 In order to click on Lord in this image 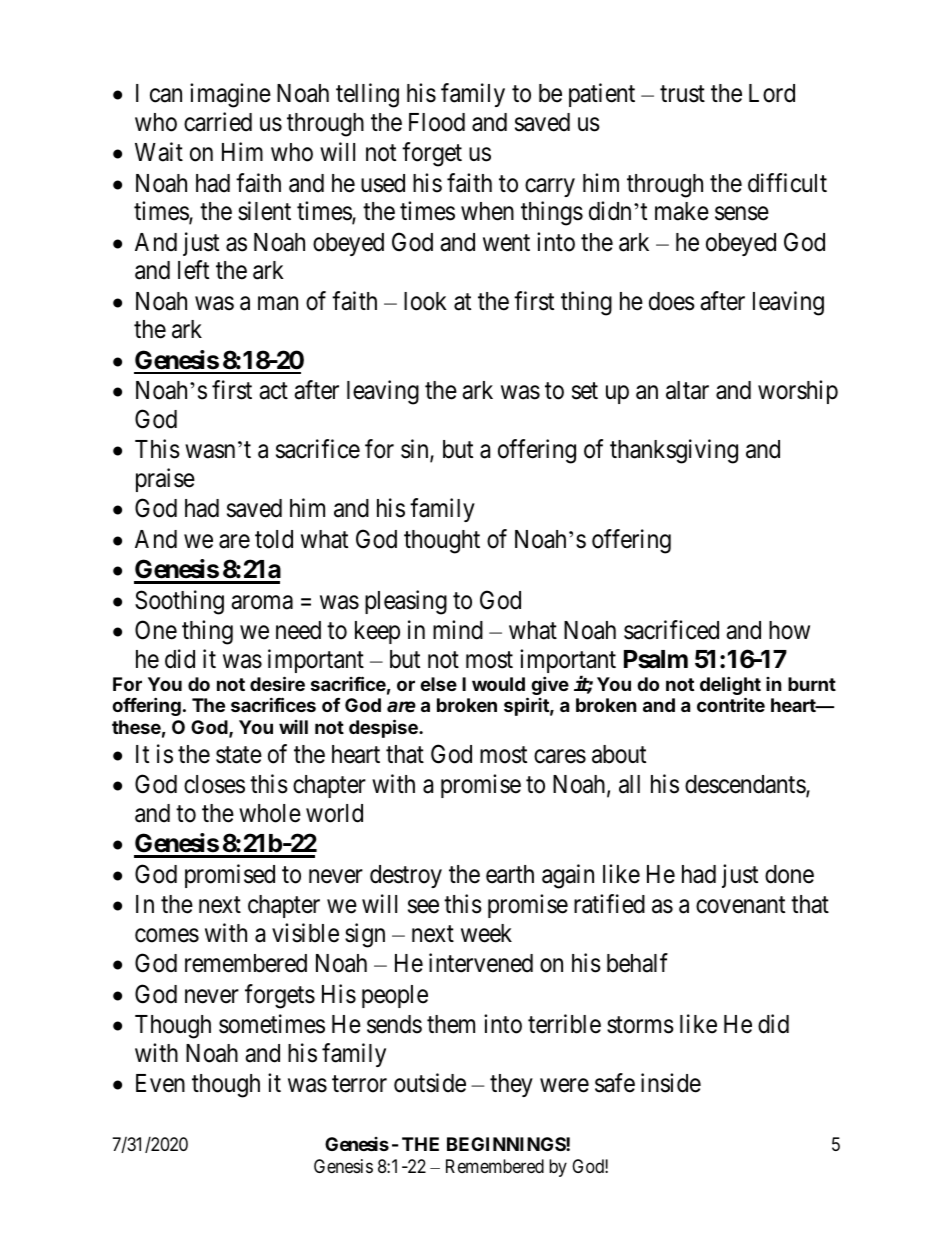, I will do `click(772, 93)`.
